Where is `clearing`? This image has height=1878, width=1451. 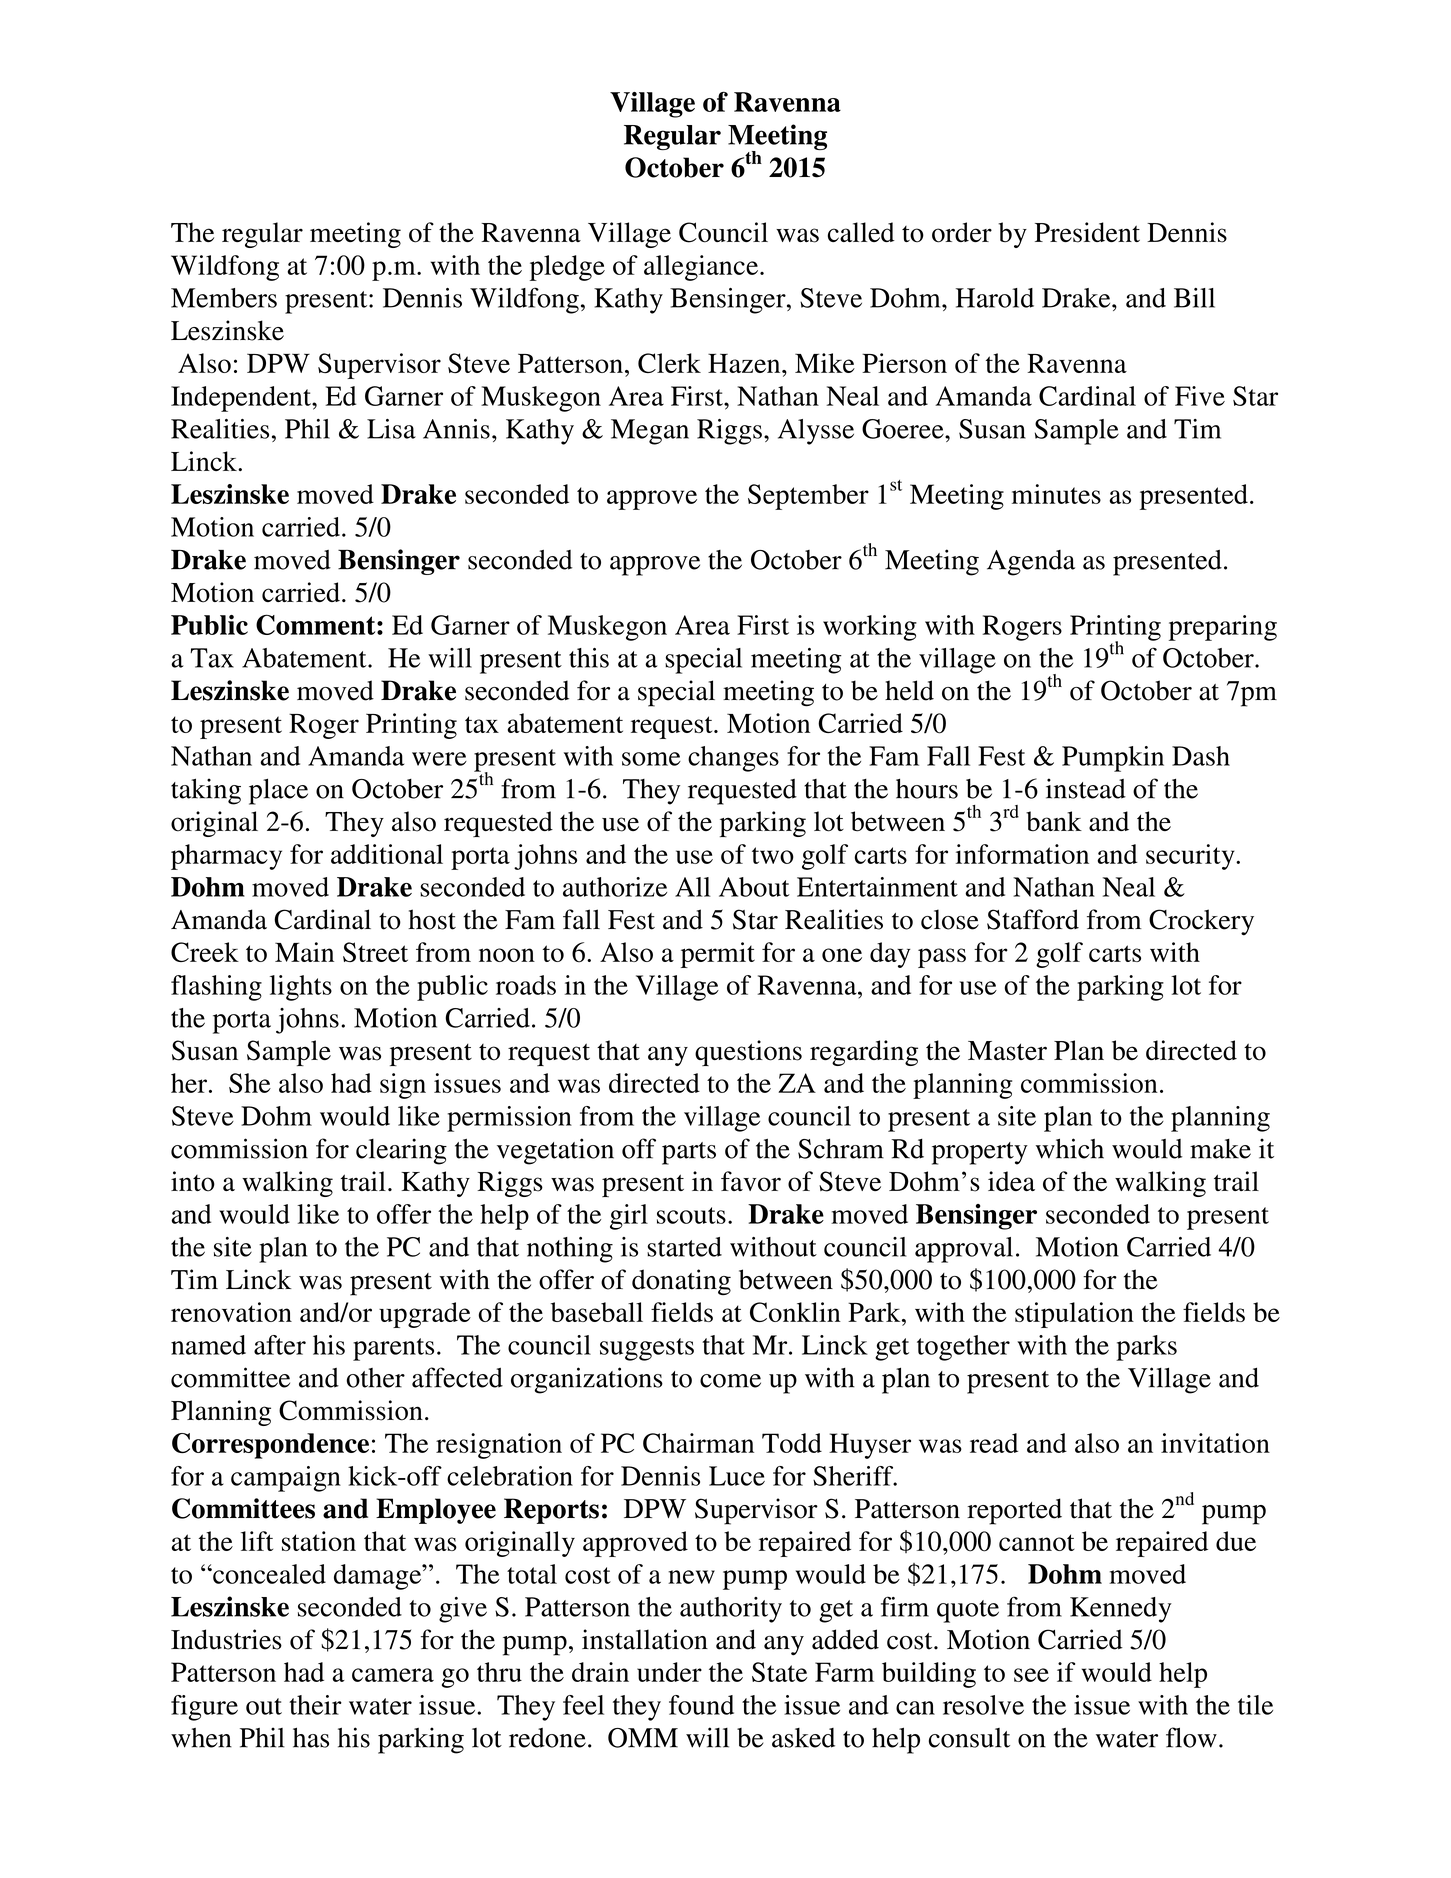
clearing is located at coordinates (401, 1151).
